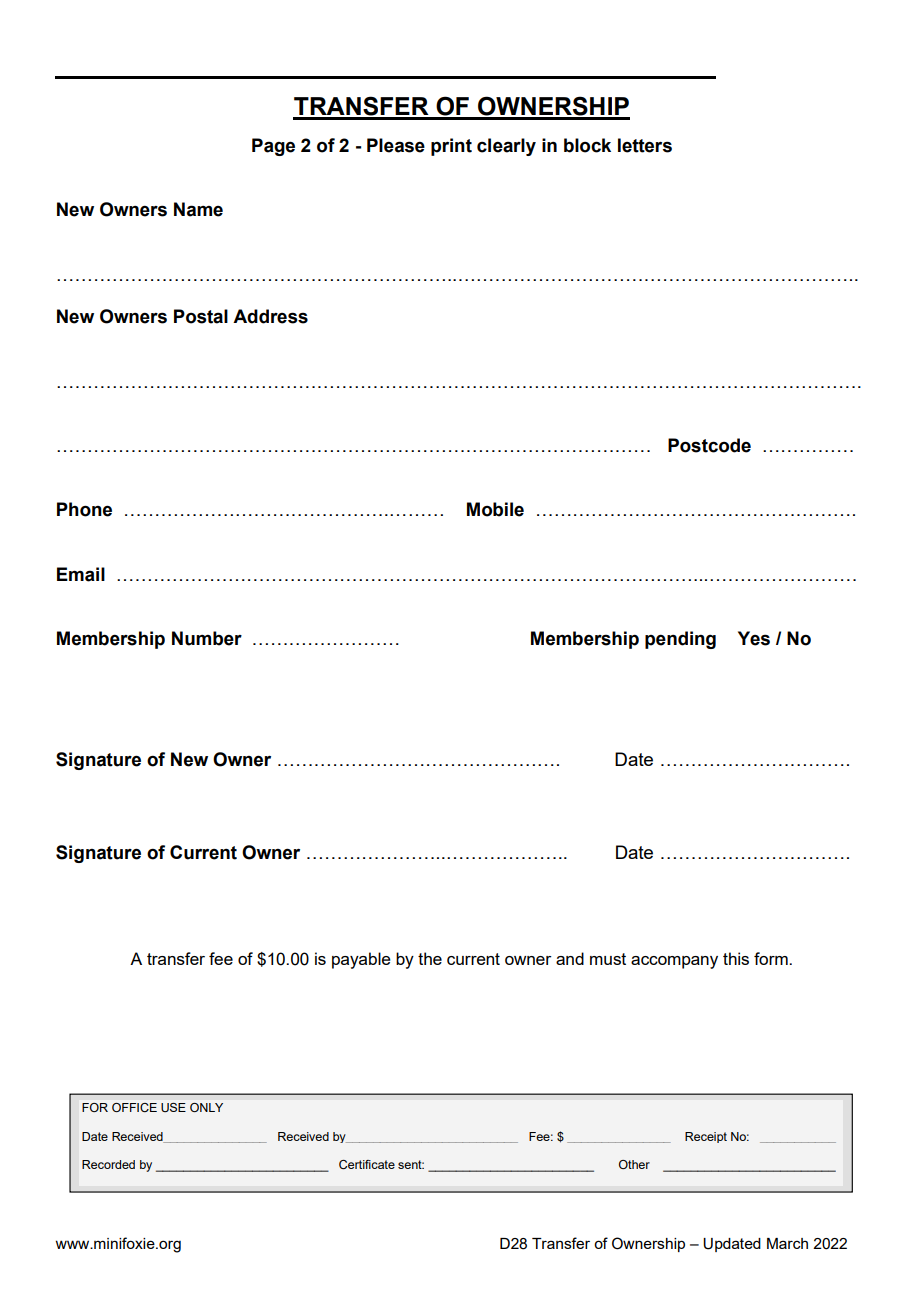  Describe the element at coordinates (645, 145) in the image. I see `letters` at that location.
